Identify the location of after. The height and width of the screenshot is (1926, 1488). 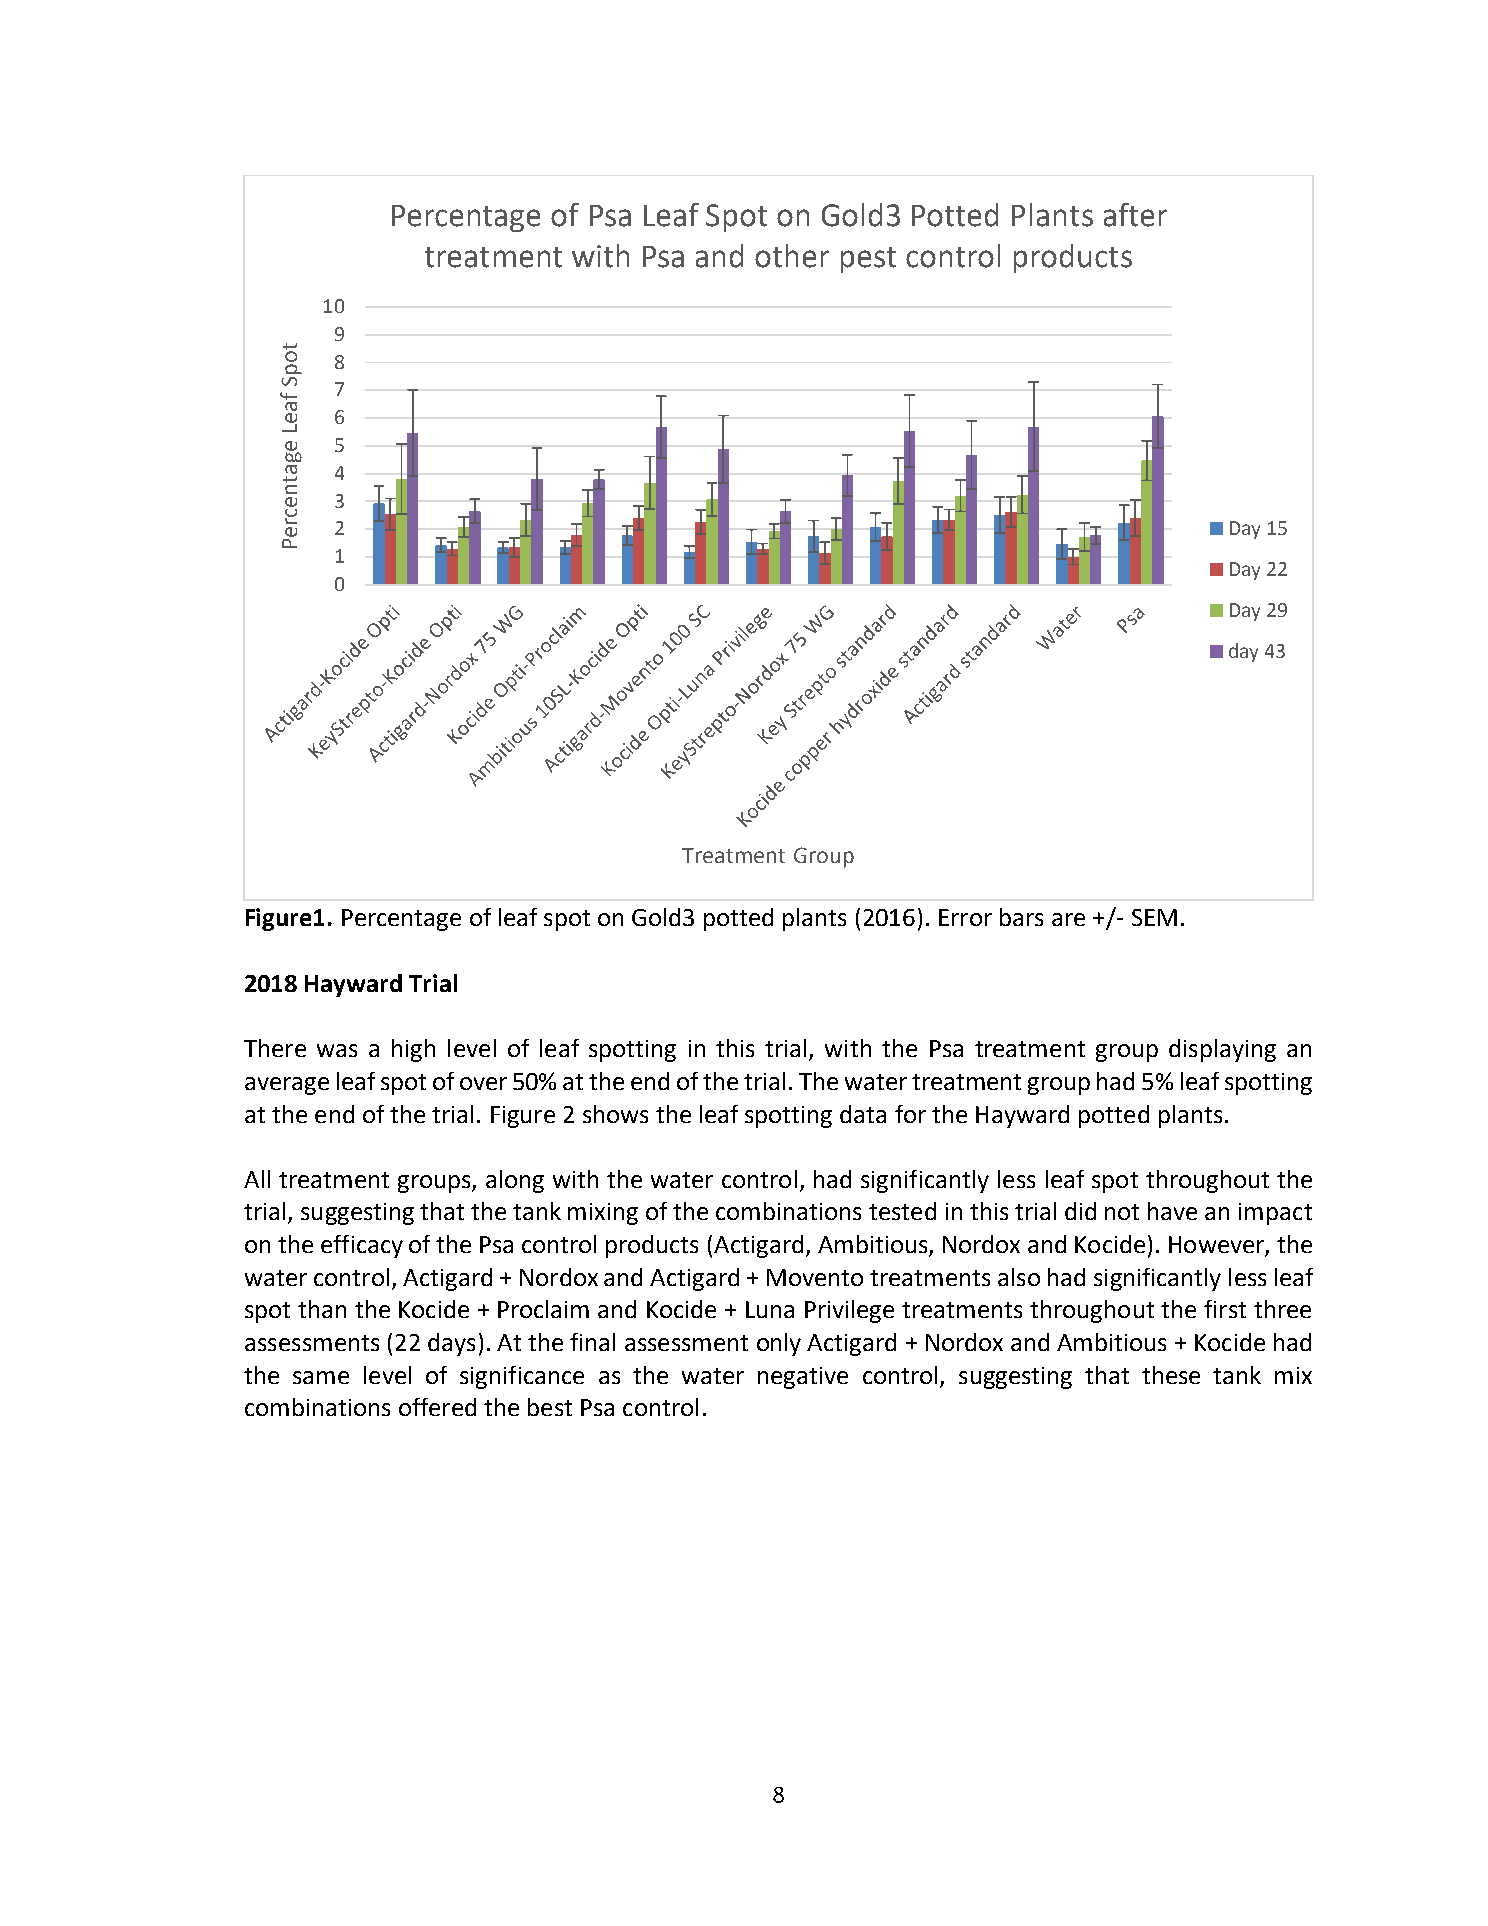
(1135, 215).
